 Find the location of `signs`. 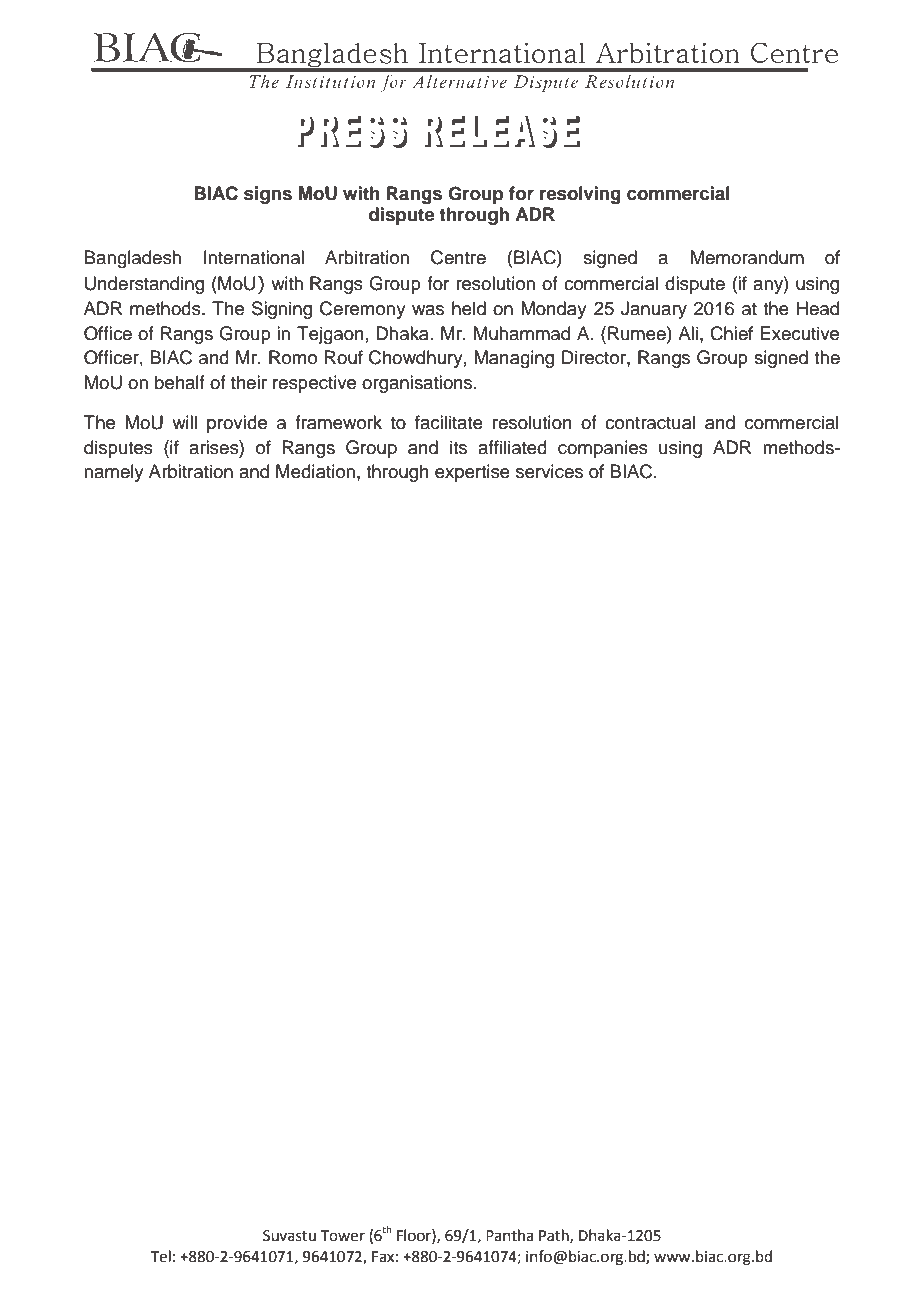

signs is located at coordinates (268, 195).
